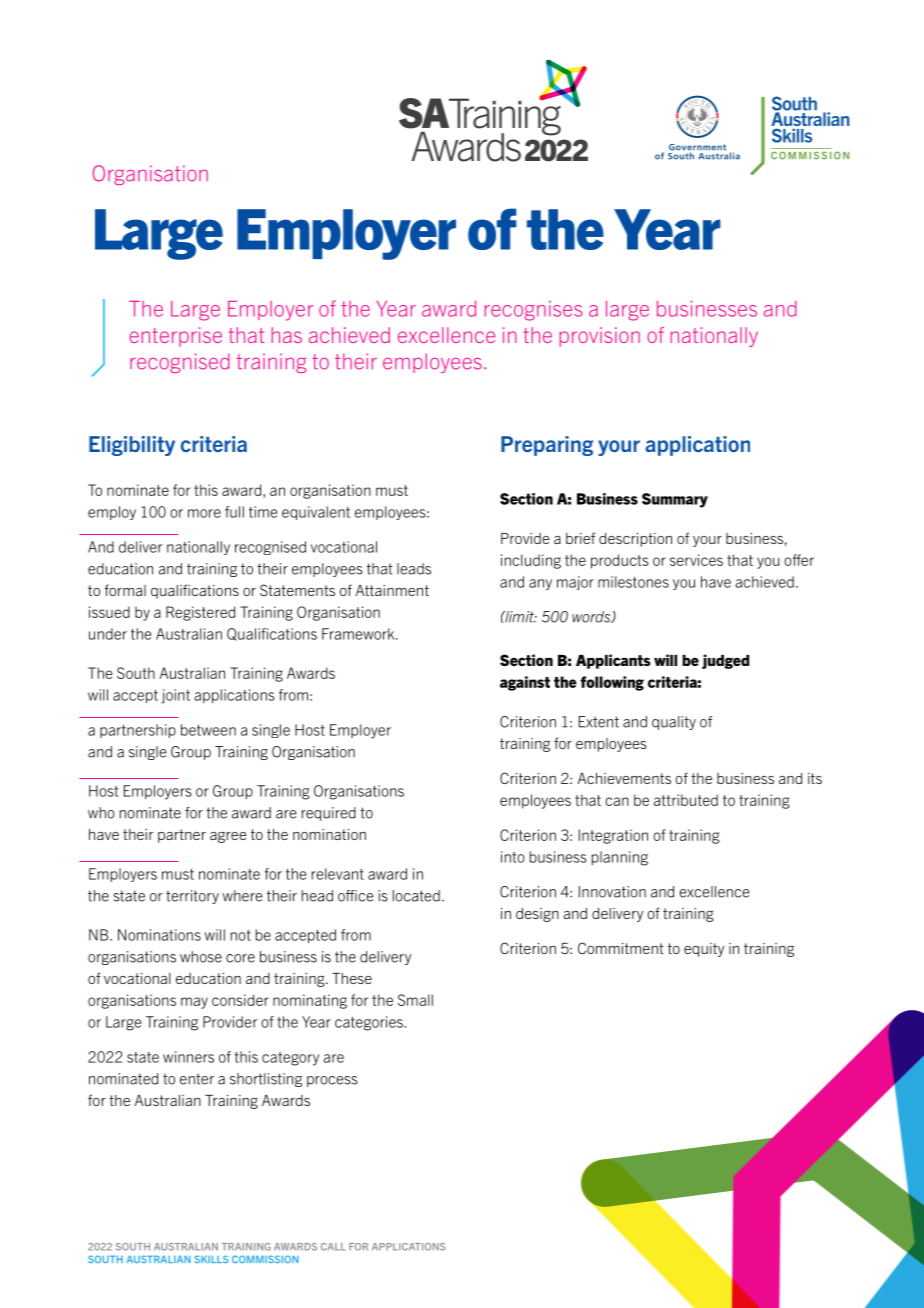 The image size is (924, 1308). What do you see at coordinates (211, 1259) in the document?
I see `SKILLS` at bounding box center [211, 1259].
